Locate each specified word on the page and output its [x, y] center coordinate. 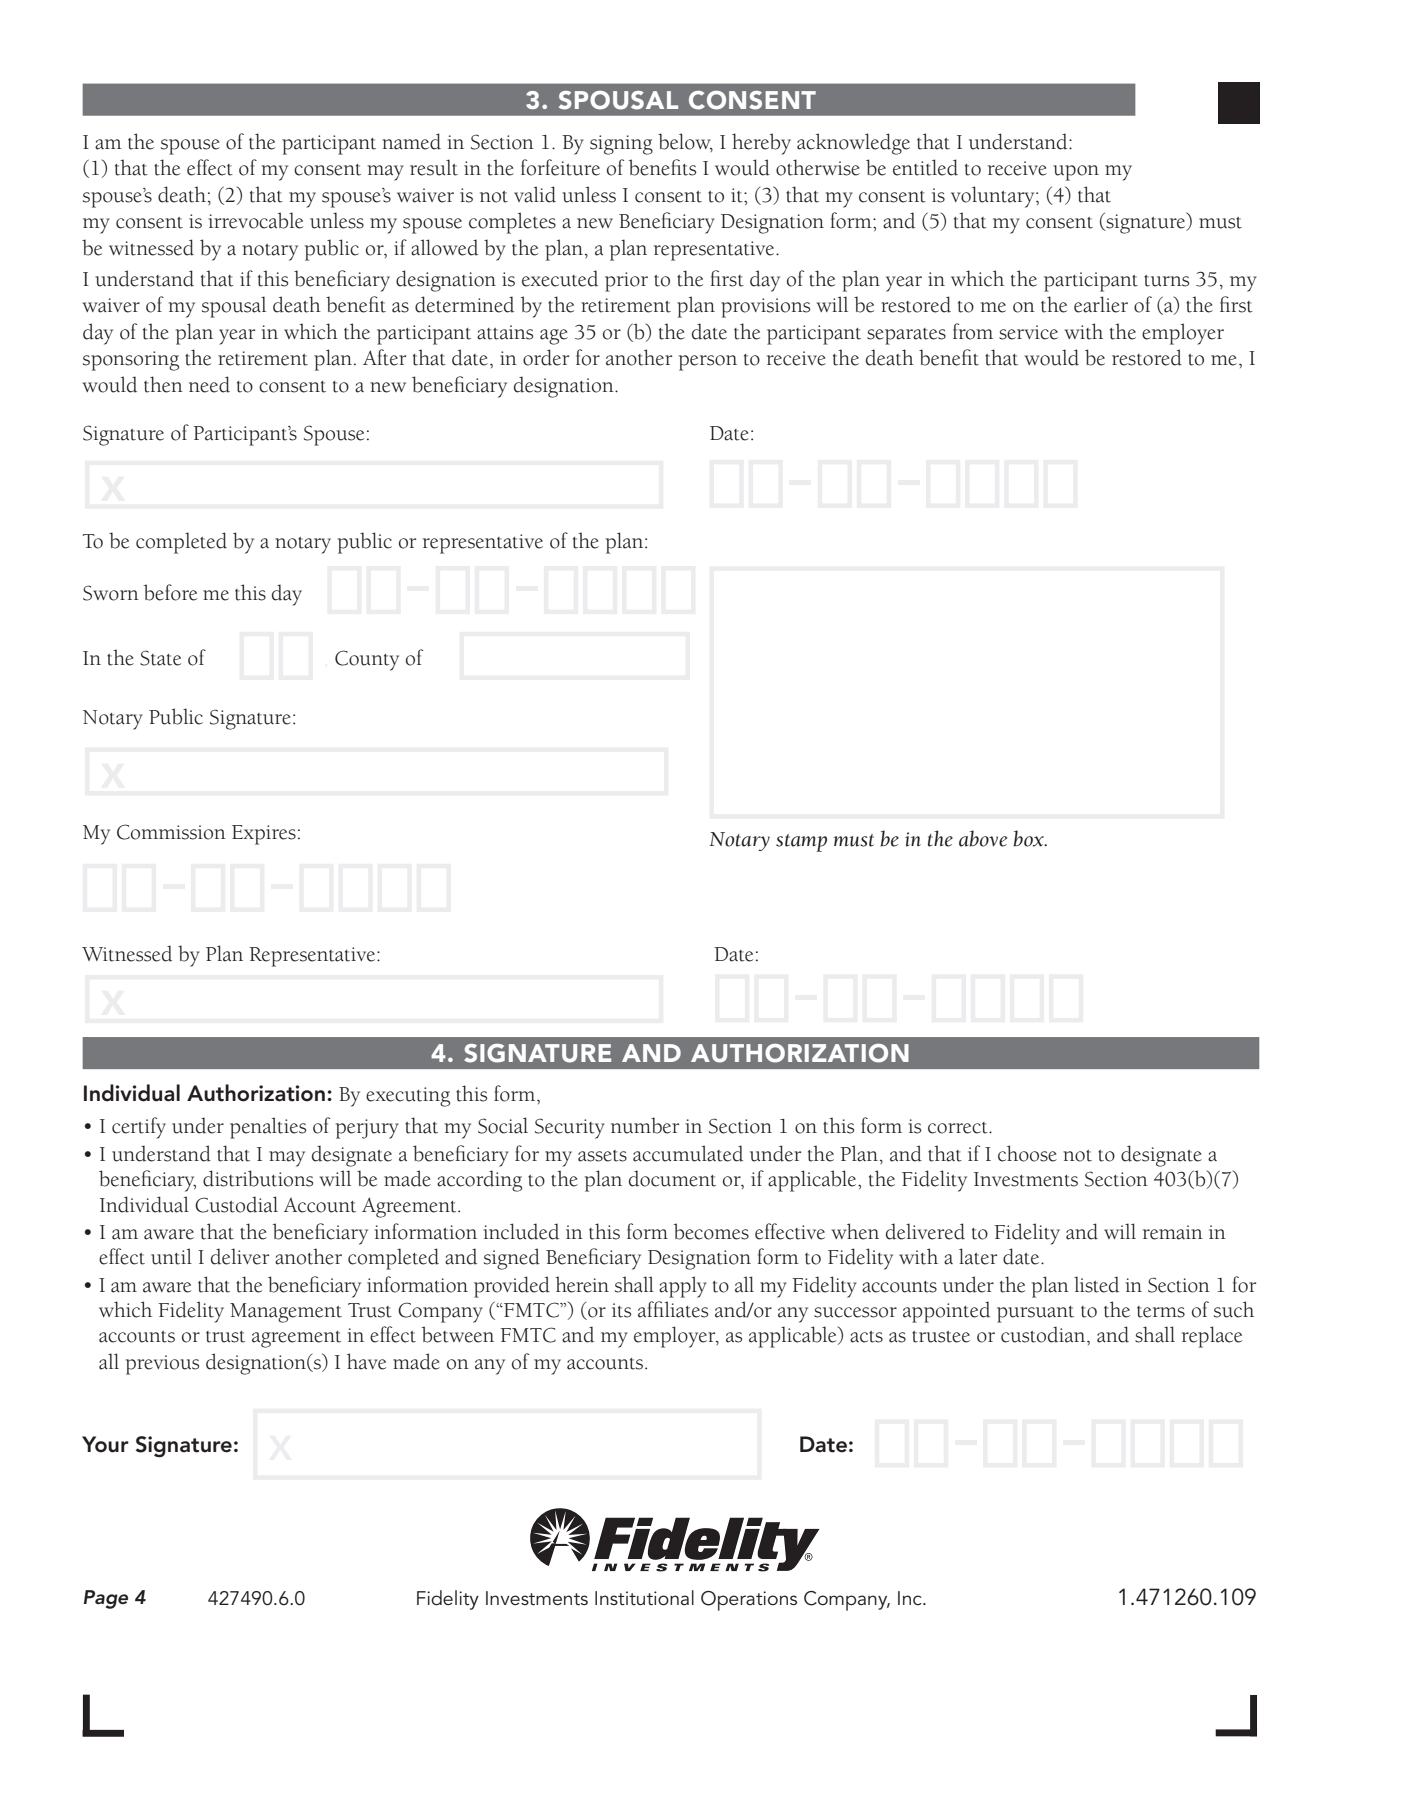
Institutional [644, 1598]
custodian [1044, 1334]
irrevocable [256, 220]
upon [1076, 173]
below [685, 142]
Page [106, 1599]
